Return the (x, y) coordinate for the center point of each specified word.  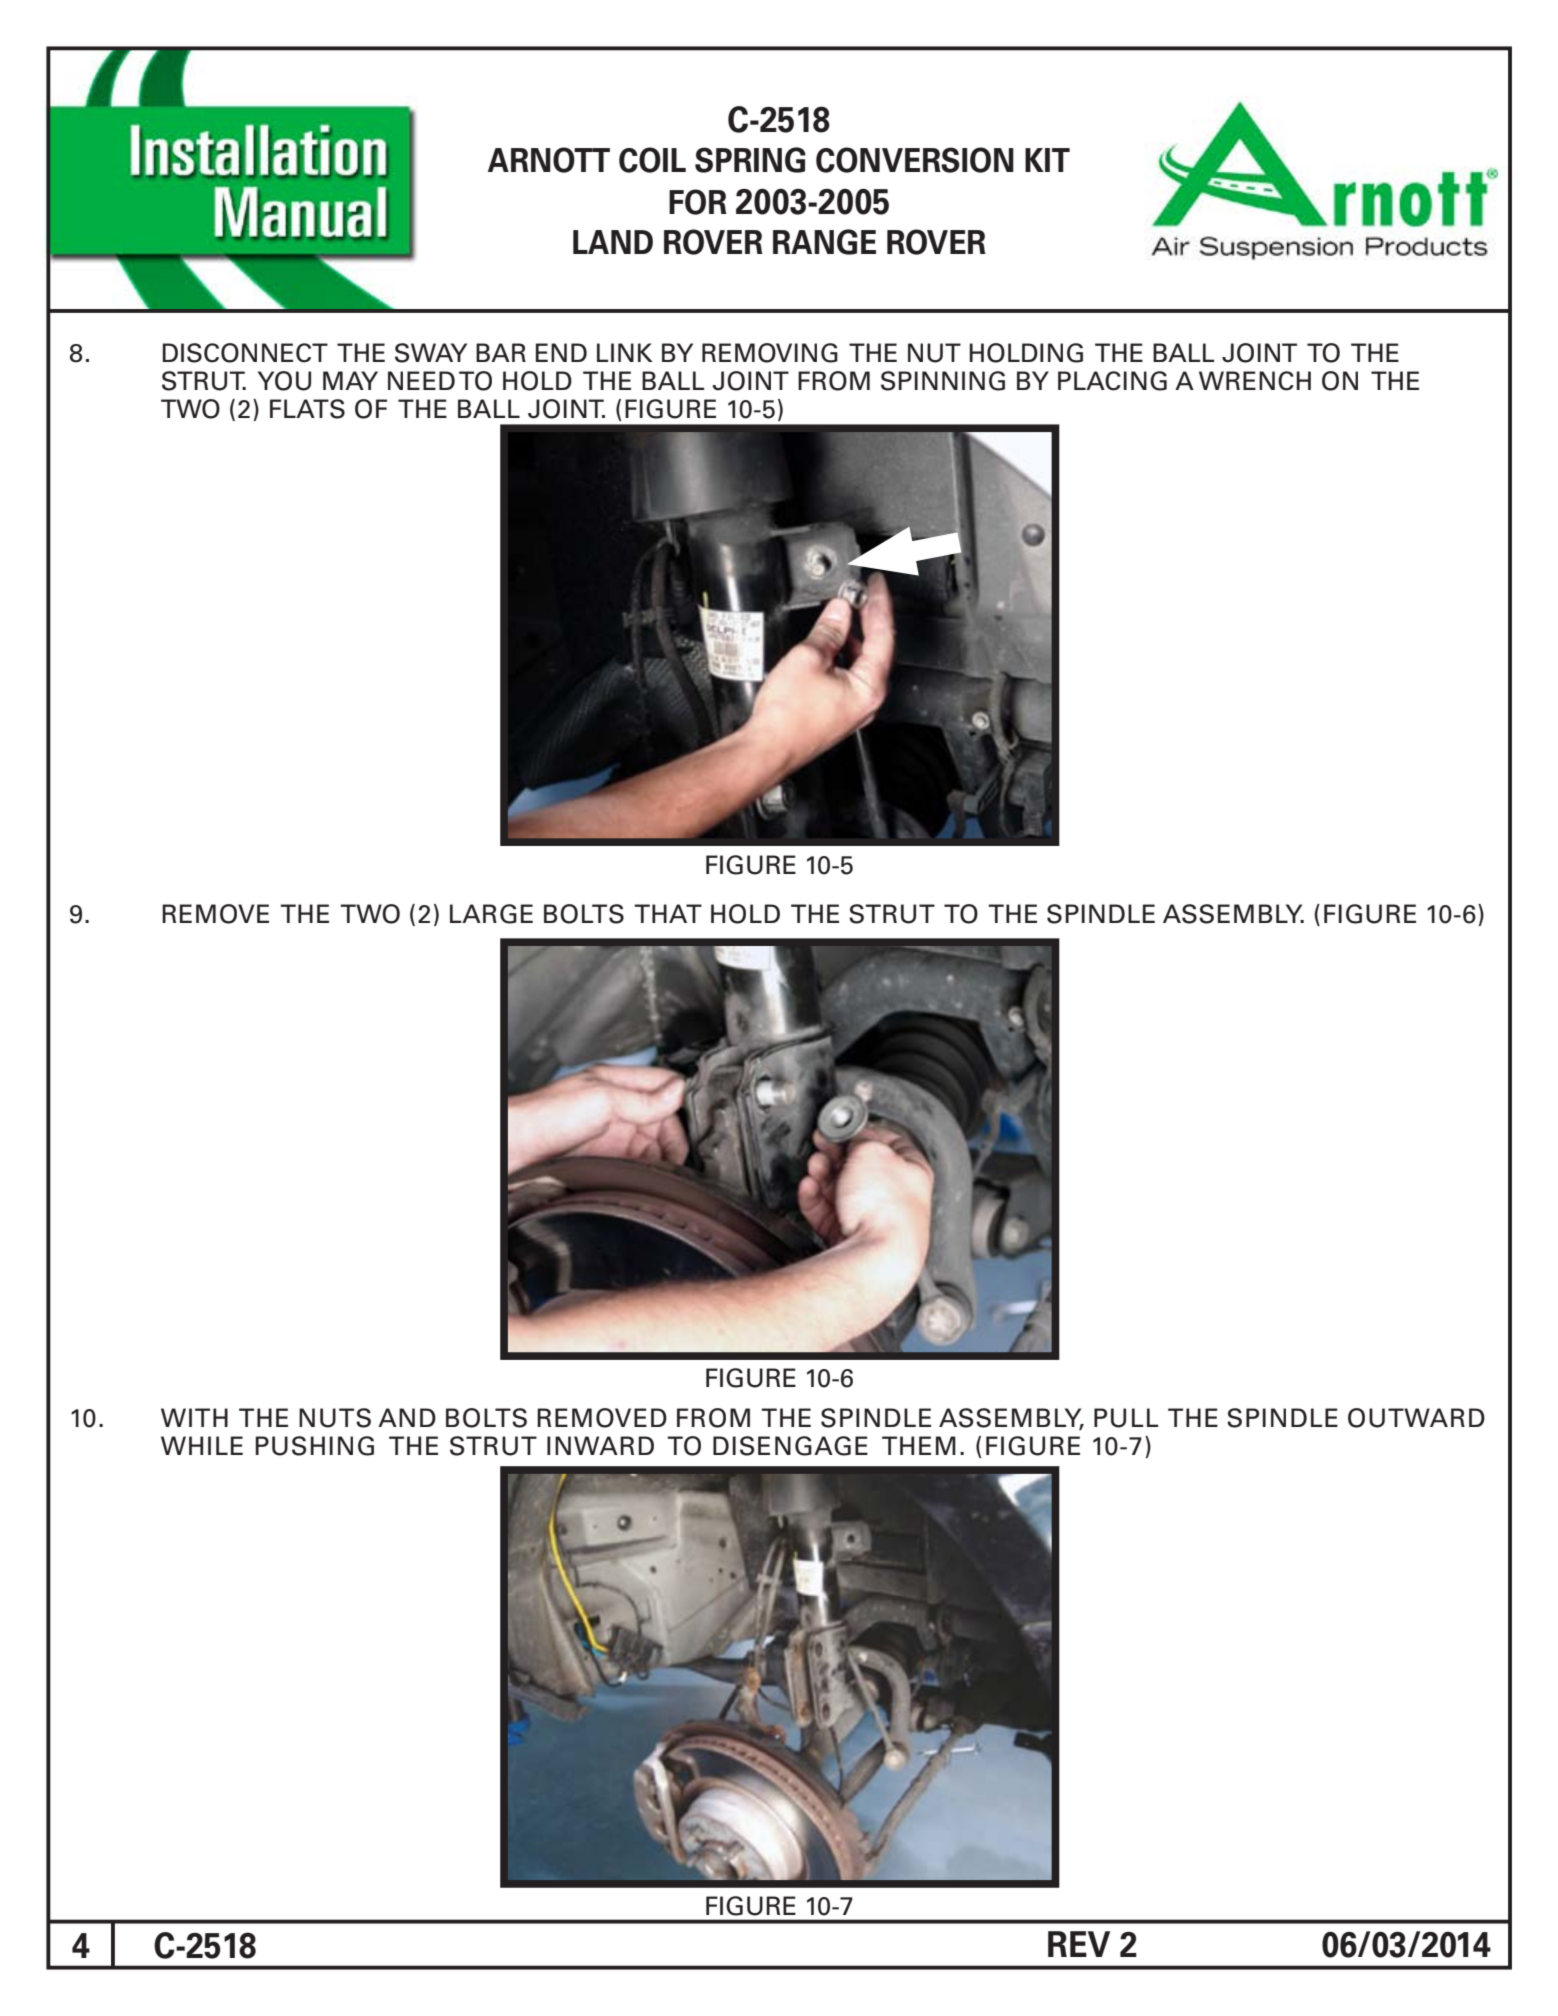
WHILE (202, 1445)
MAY (350, 380)
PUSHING (314, 1446)
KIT (1047, 160)
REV (1079, 1944)
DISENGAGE (790, 1446)
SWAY (431, 353)
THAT (668, 913)
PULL (1126, 1418)
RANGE (824, 242)
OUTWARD (1416, 1418)
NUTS (335, 1418)
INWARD (600, 1445)
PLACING (1112, 381)
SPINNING (943, 381)
